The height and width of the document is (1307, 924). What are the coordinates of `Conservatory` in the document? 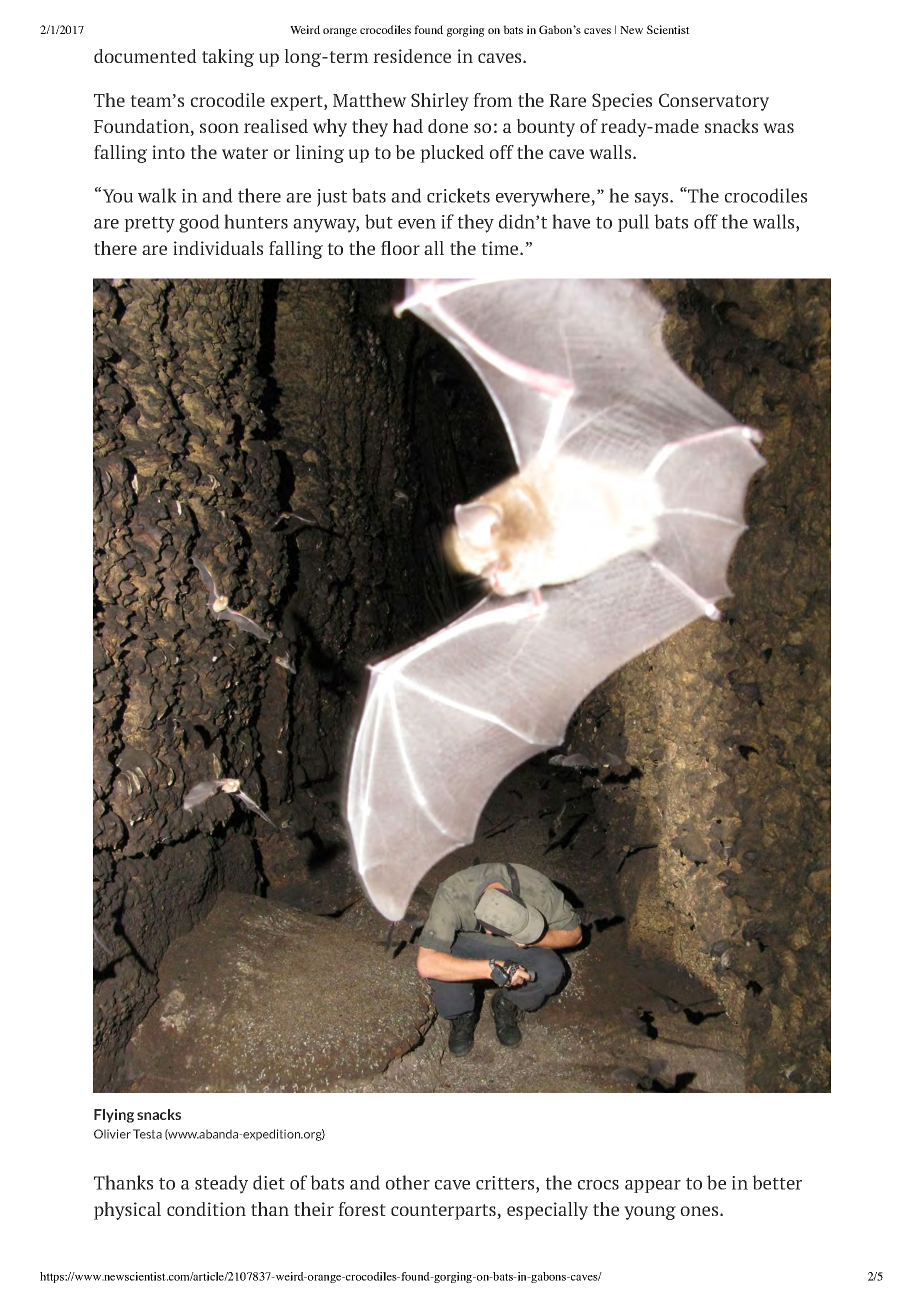 It's located at (714, 102).
